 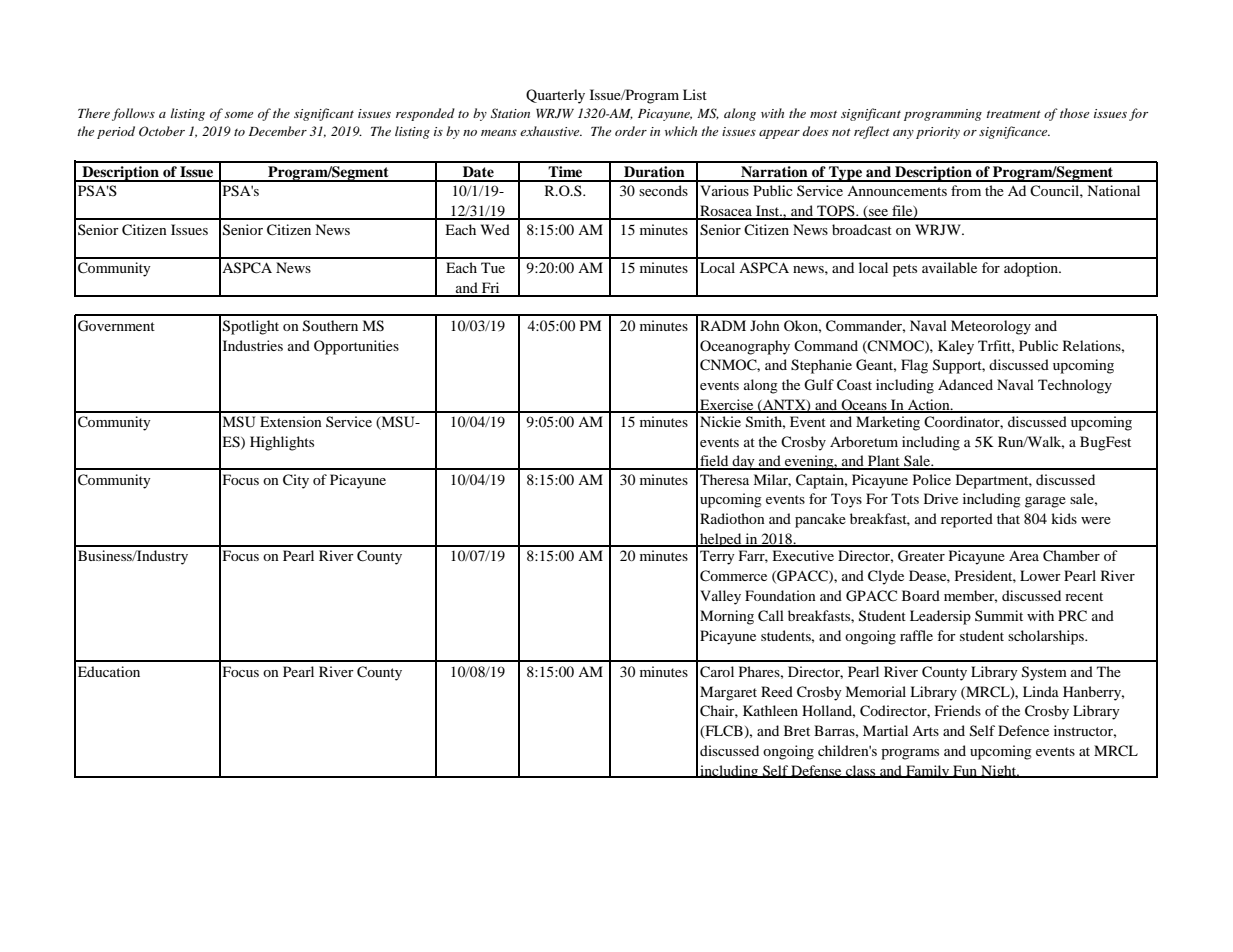 What do you see at coordinates (721, 540) in the document?
I see `helped` at bounding box center [721, 540].
